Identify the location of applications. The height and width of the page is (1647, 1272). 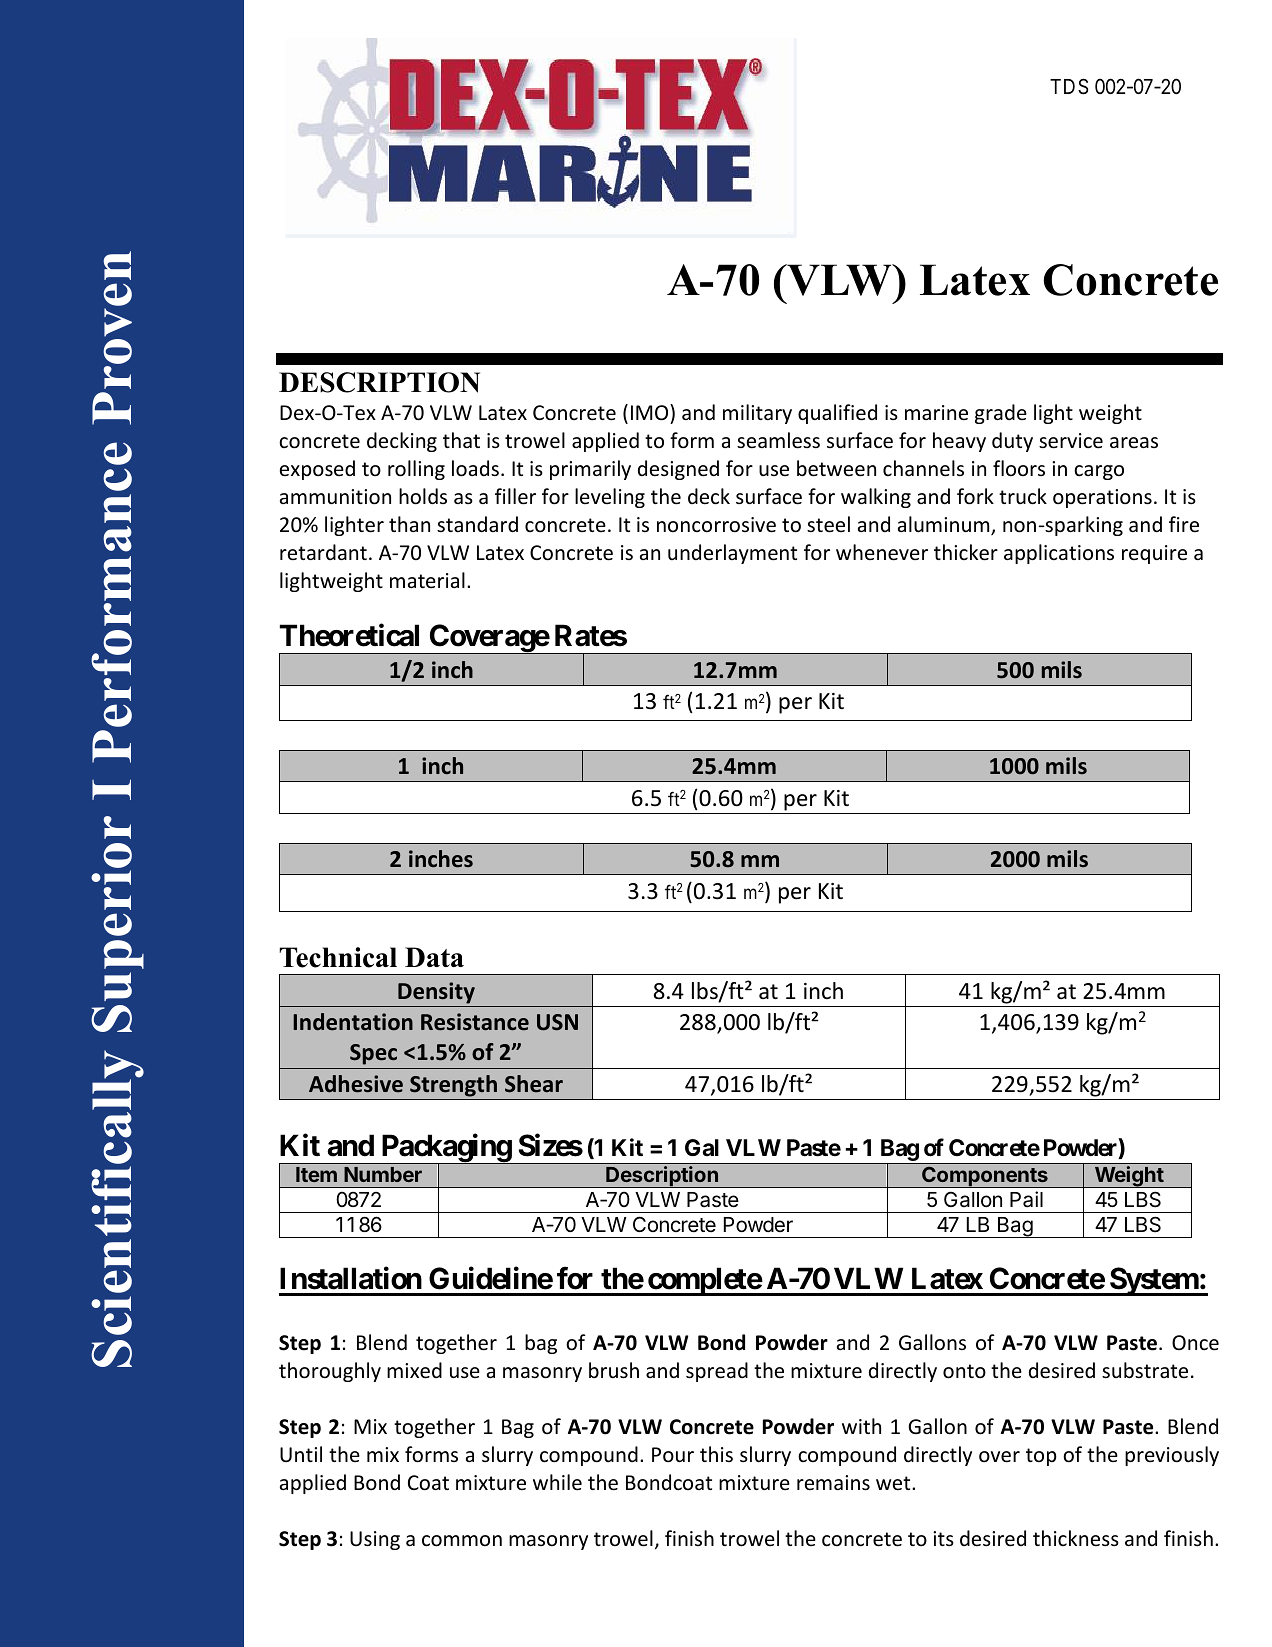
(1059, 554).
